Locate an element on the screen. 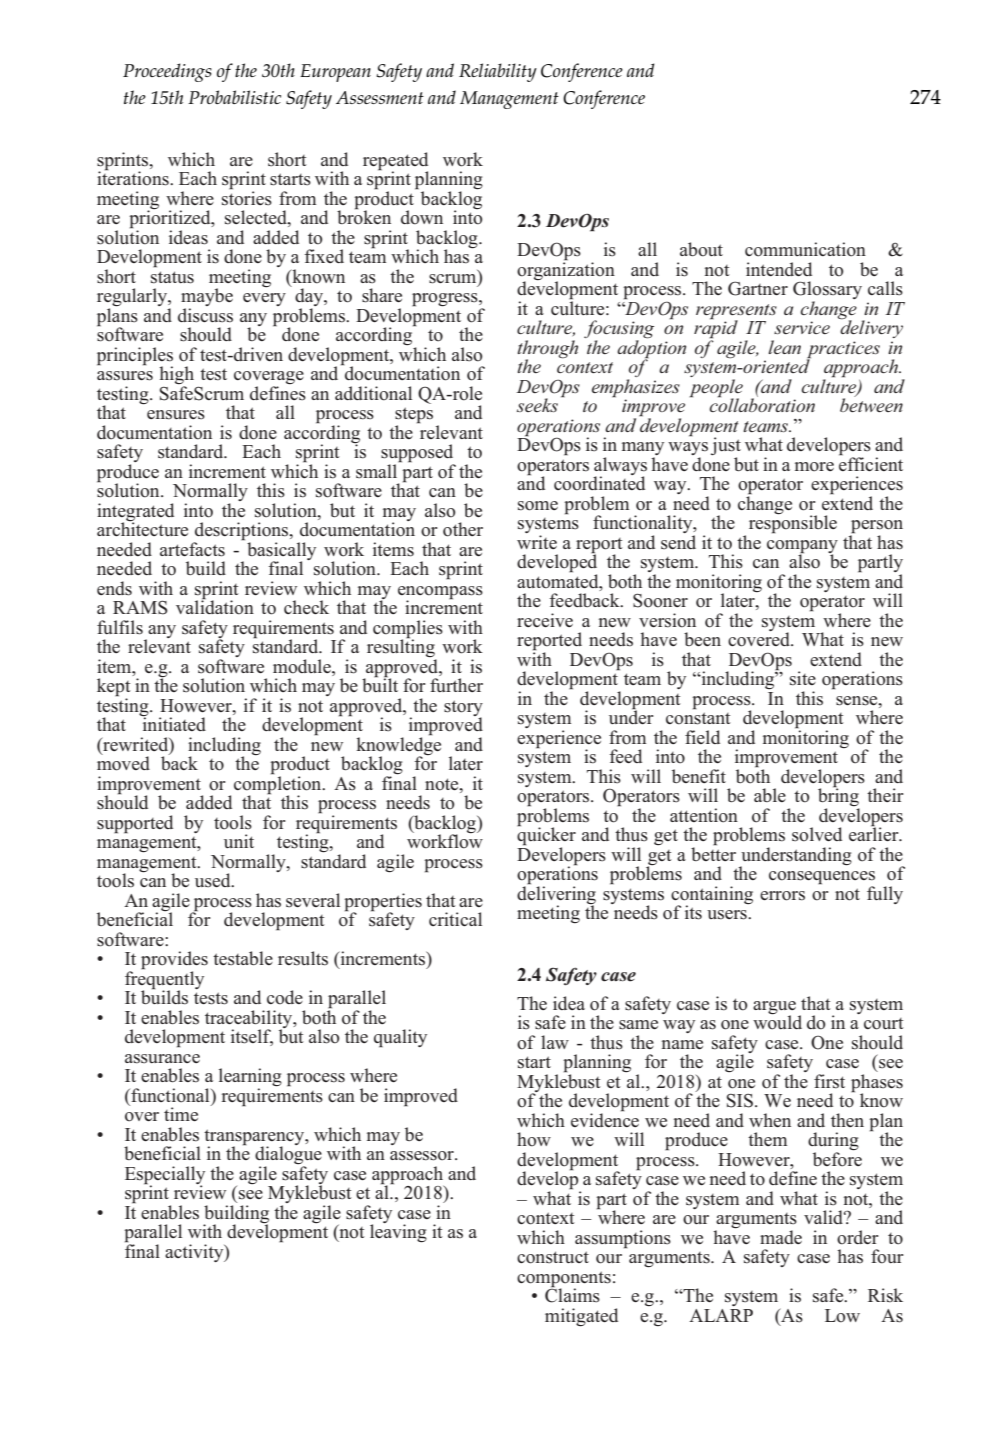 The width and height of the screenshot is (1007, 1437). ensures is located at coordinates (176, 415).
